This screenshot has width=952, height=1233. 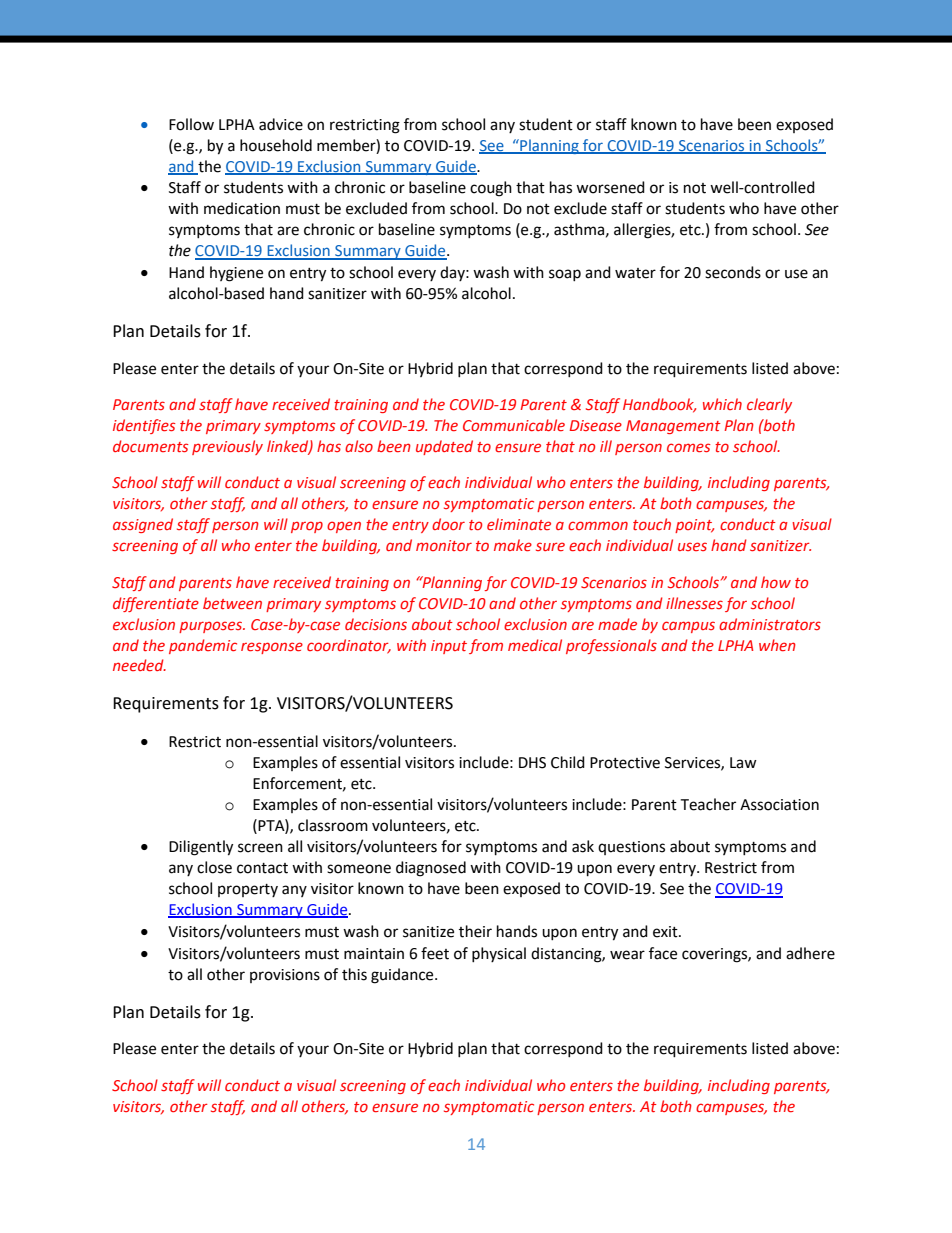 What do you see at coordinates (776, 582) in the screenshot?
I see `how` at bounding box center [776, 582].
